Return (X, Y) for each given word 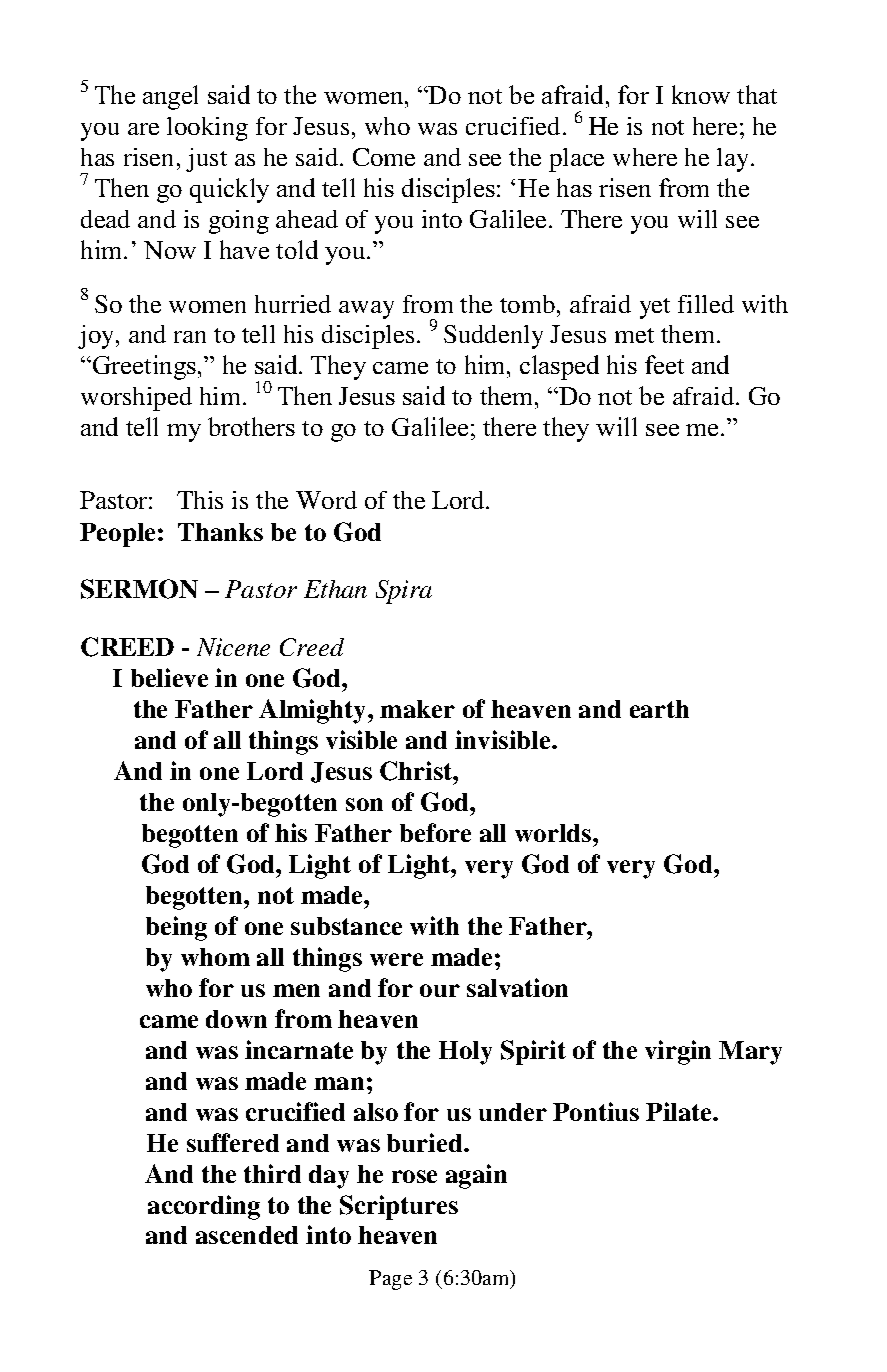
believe (169, 677)
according (204, 1207)
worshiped (136, 399)
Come (384, 157)
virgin (678, 1052)
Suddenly (493, 337)
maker (417, 709)
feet (664, 364)
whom (215, 957)
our (440, 990)
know (701, 94)
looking (207, 129)
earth (659, 709)
